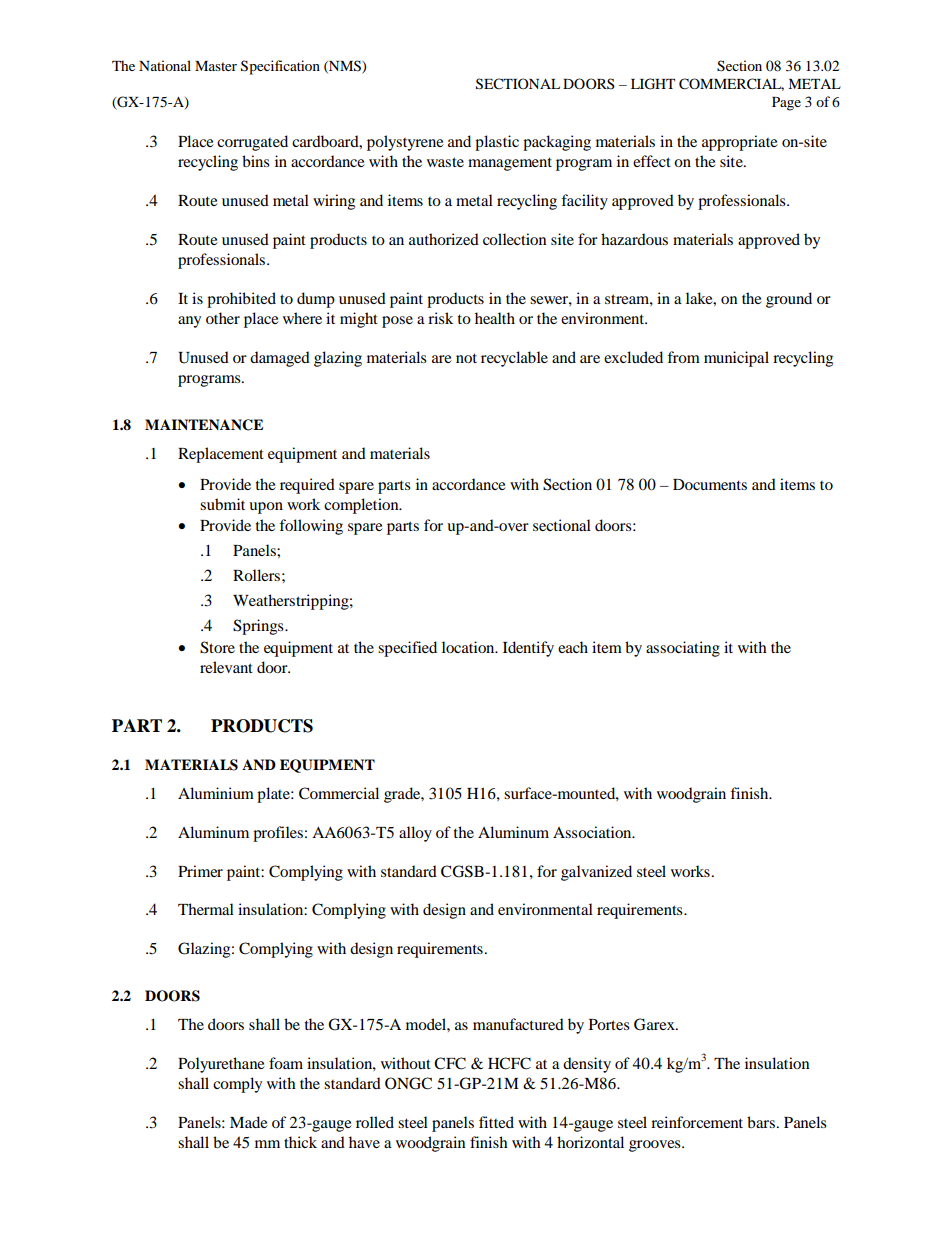 This page has width=952, height=1233. Describe the element at coordinates (496, 1122) in the page. I see `fitted` at that location.
